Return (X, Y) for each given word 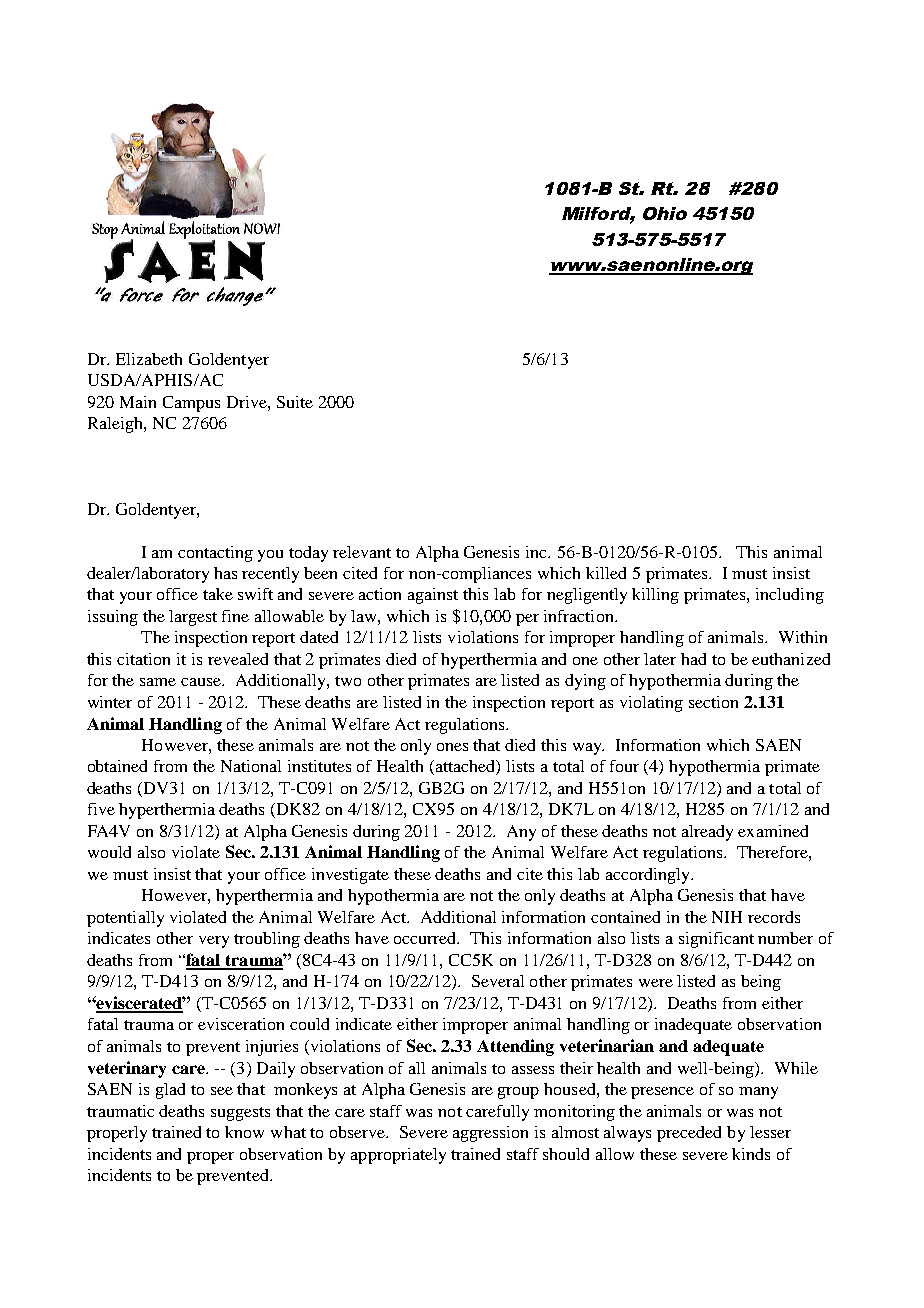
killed (606, 573)
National (251, 766)
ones (452, 747)
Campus (191, 404)
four (624, 766)
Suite (295, 402)
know (244, 1132)
